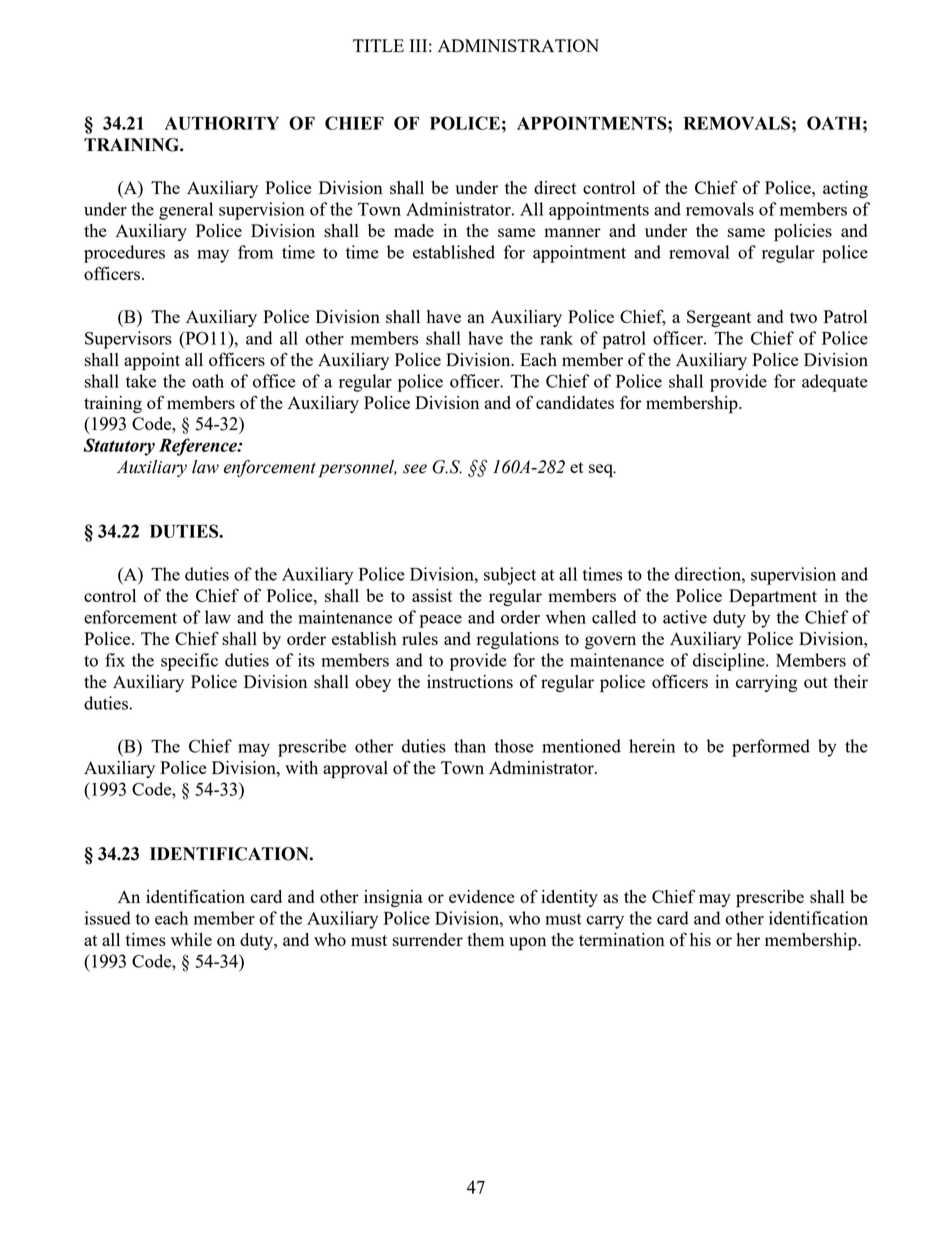 The width and height of the image is (952, 1233). I want to click on ADMINISTRATION, so click(518, 45).
